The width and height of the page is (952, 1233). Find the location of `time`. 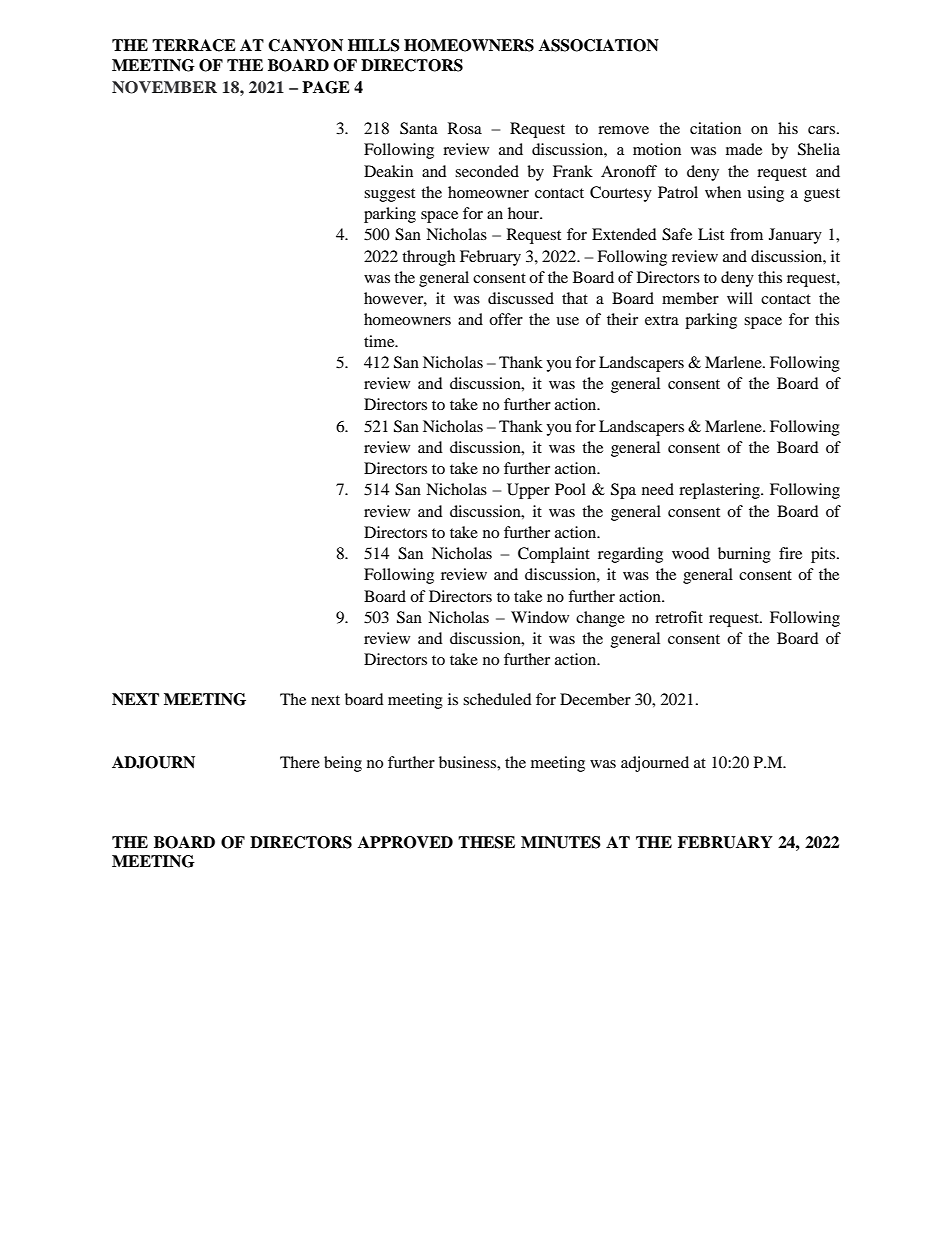

time is located at coordinates (380, 341).
